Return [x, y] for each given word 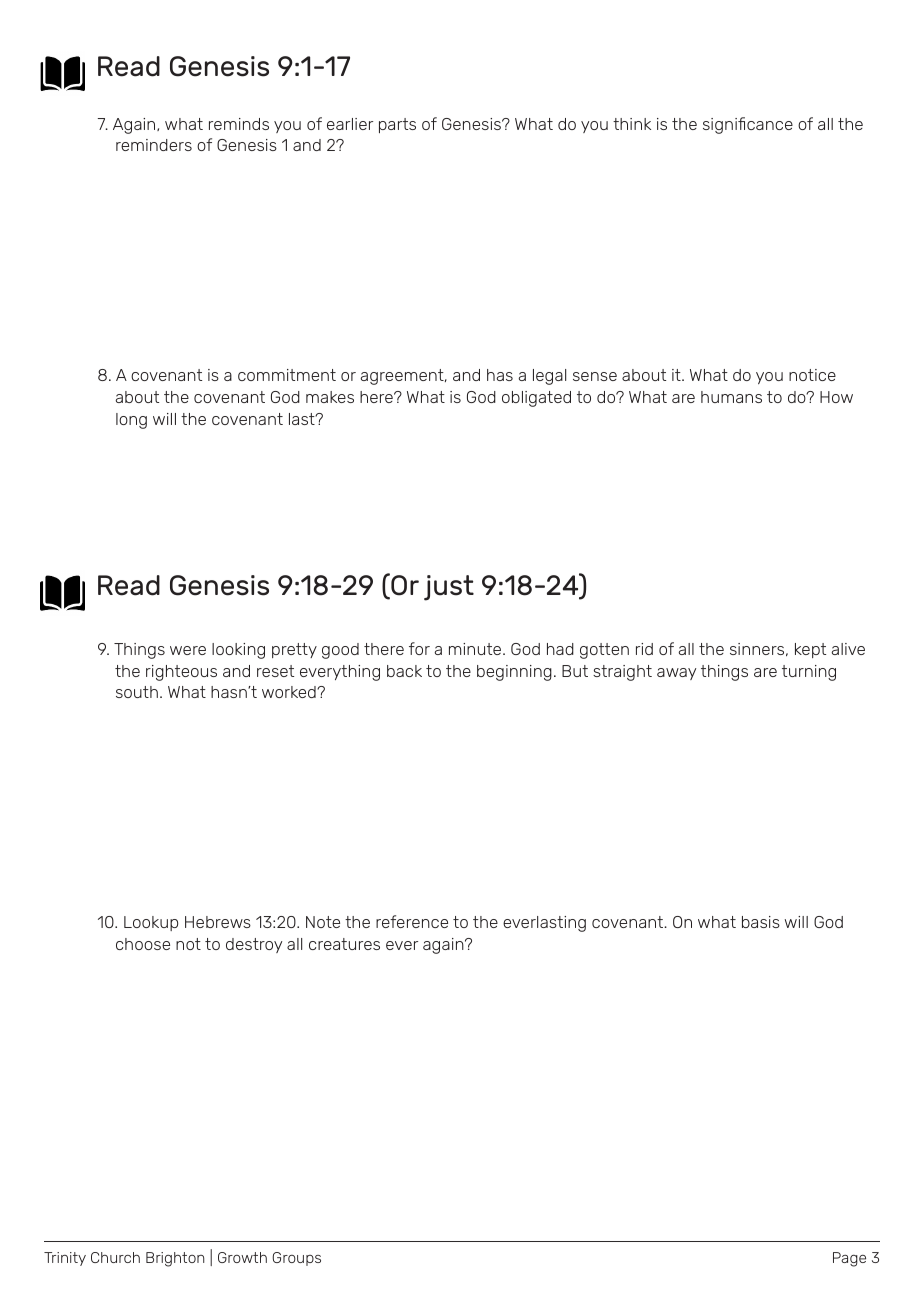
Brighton [175, 1259]
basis [761, 922]
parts [397, 125]
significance [748, 125]
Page [849, 1259]
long [131, 421]
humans [731, 397]
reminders [154, 145]
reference [412, 921]
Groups [296, 1259]
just [449, 588]
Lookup [151, 923]
